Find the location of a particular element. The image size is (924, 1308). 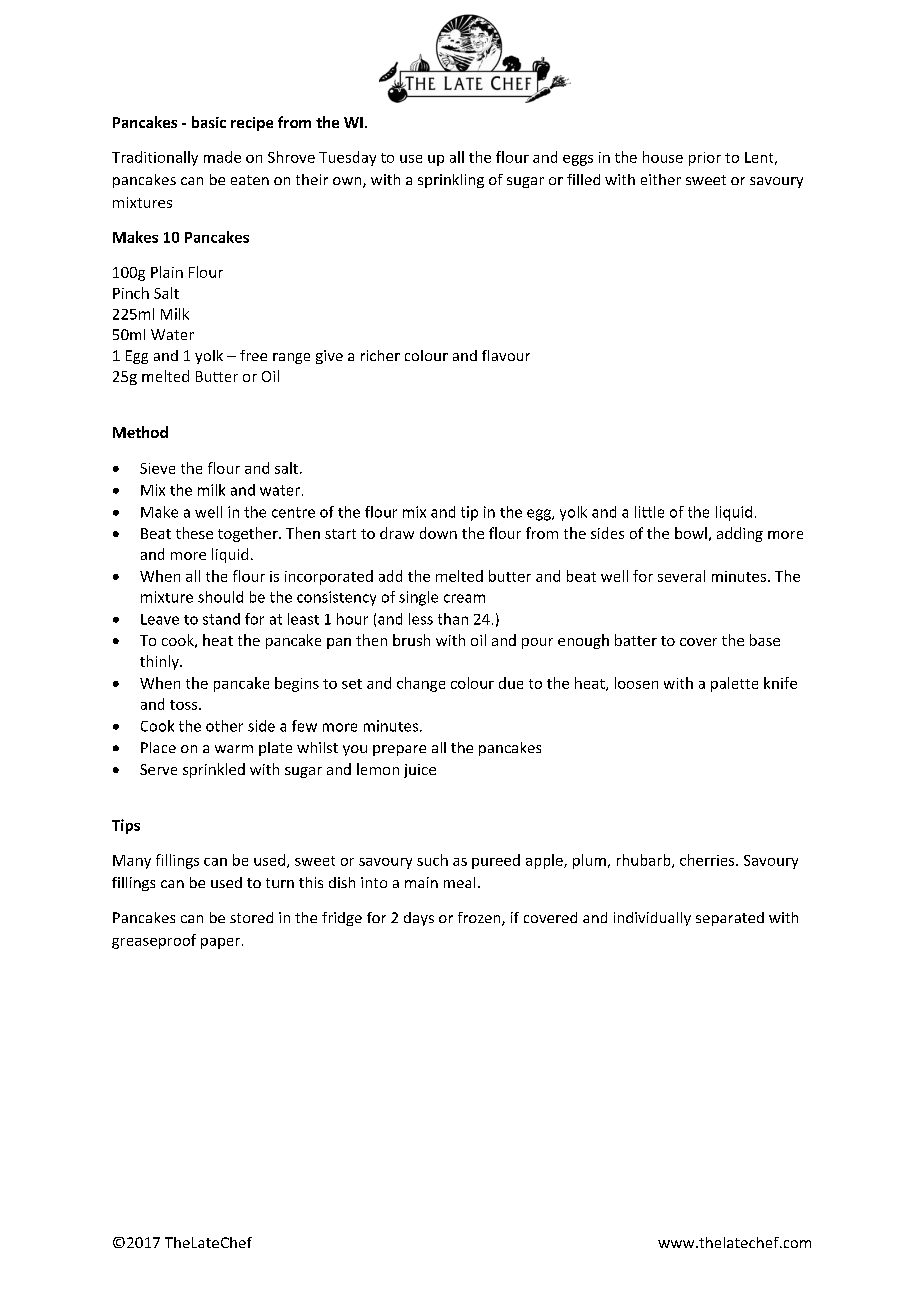

flavour is located at coordinates (506, 355).
